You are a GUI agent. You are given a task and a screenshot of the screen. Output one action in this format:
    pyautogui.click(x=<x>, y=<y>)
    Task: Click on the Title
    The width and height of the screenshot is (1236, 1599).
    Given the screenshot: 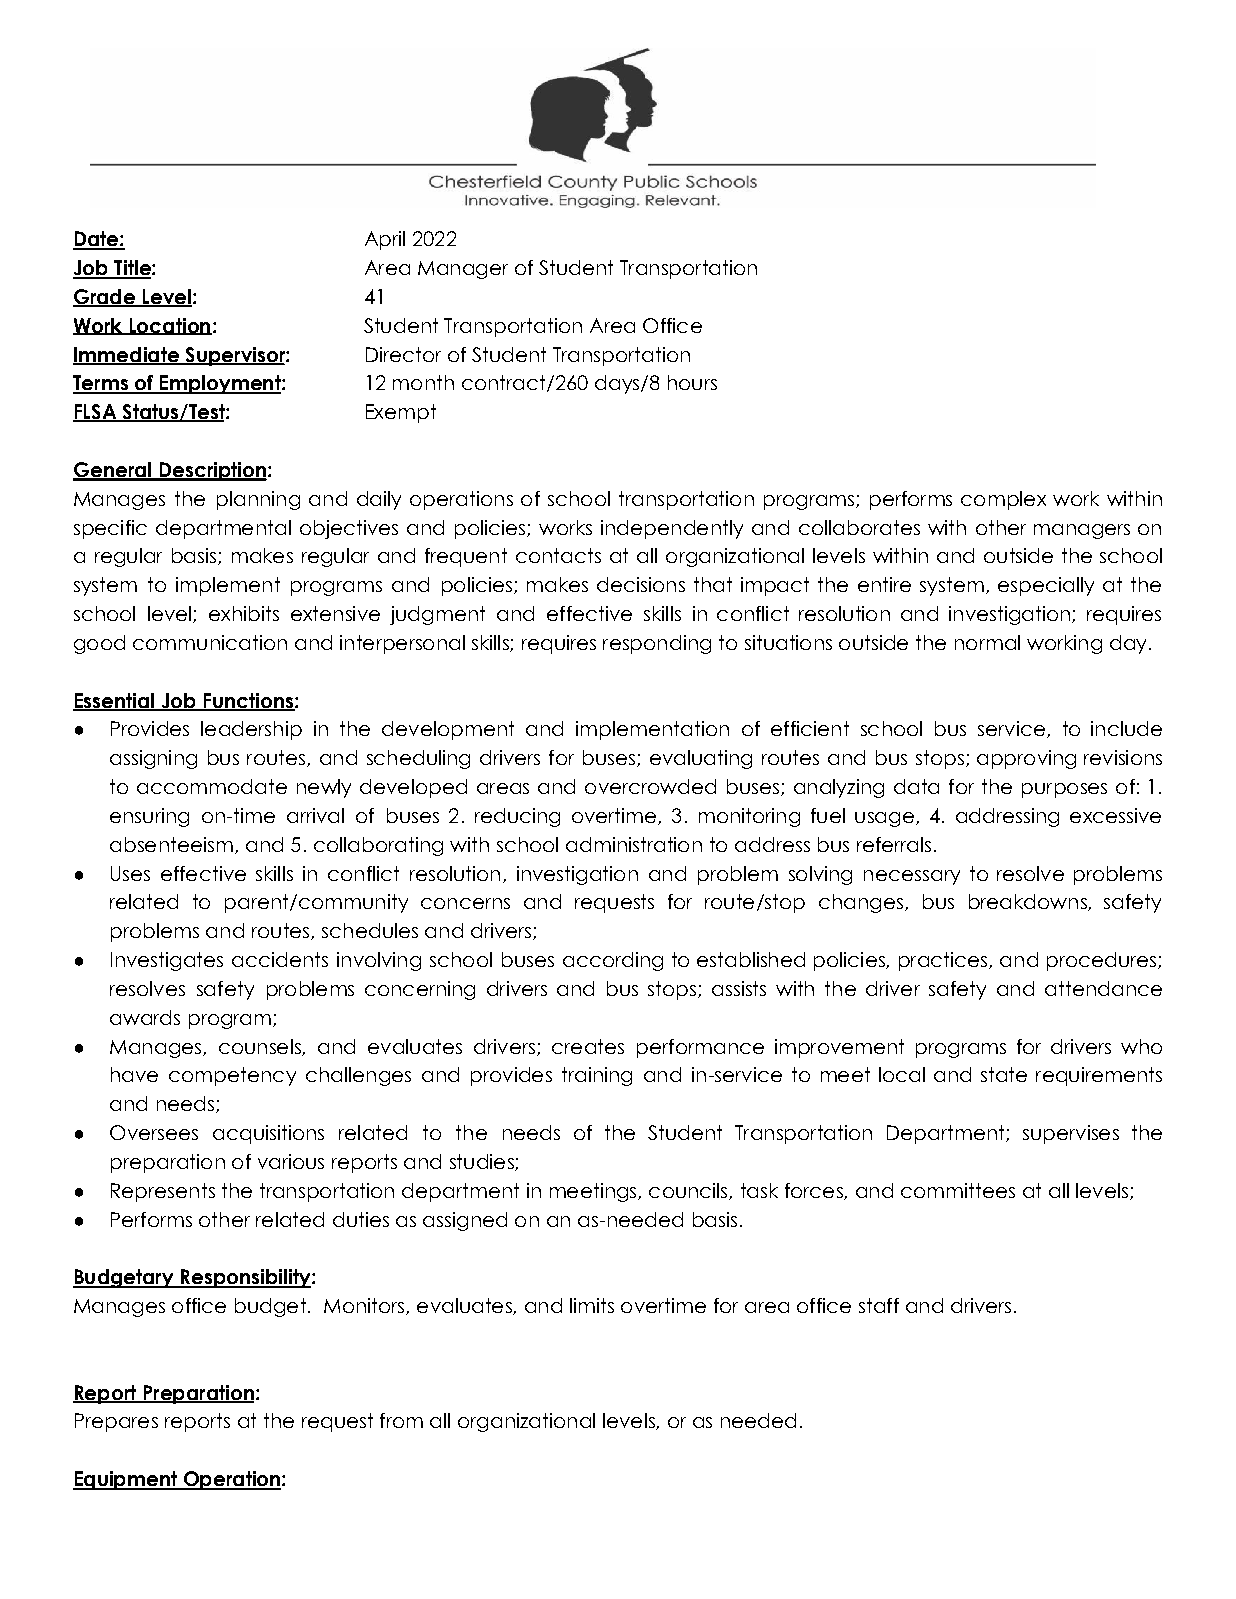 What is the action you would take?
    pyautogui.click(x=132, y=269)
